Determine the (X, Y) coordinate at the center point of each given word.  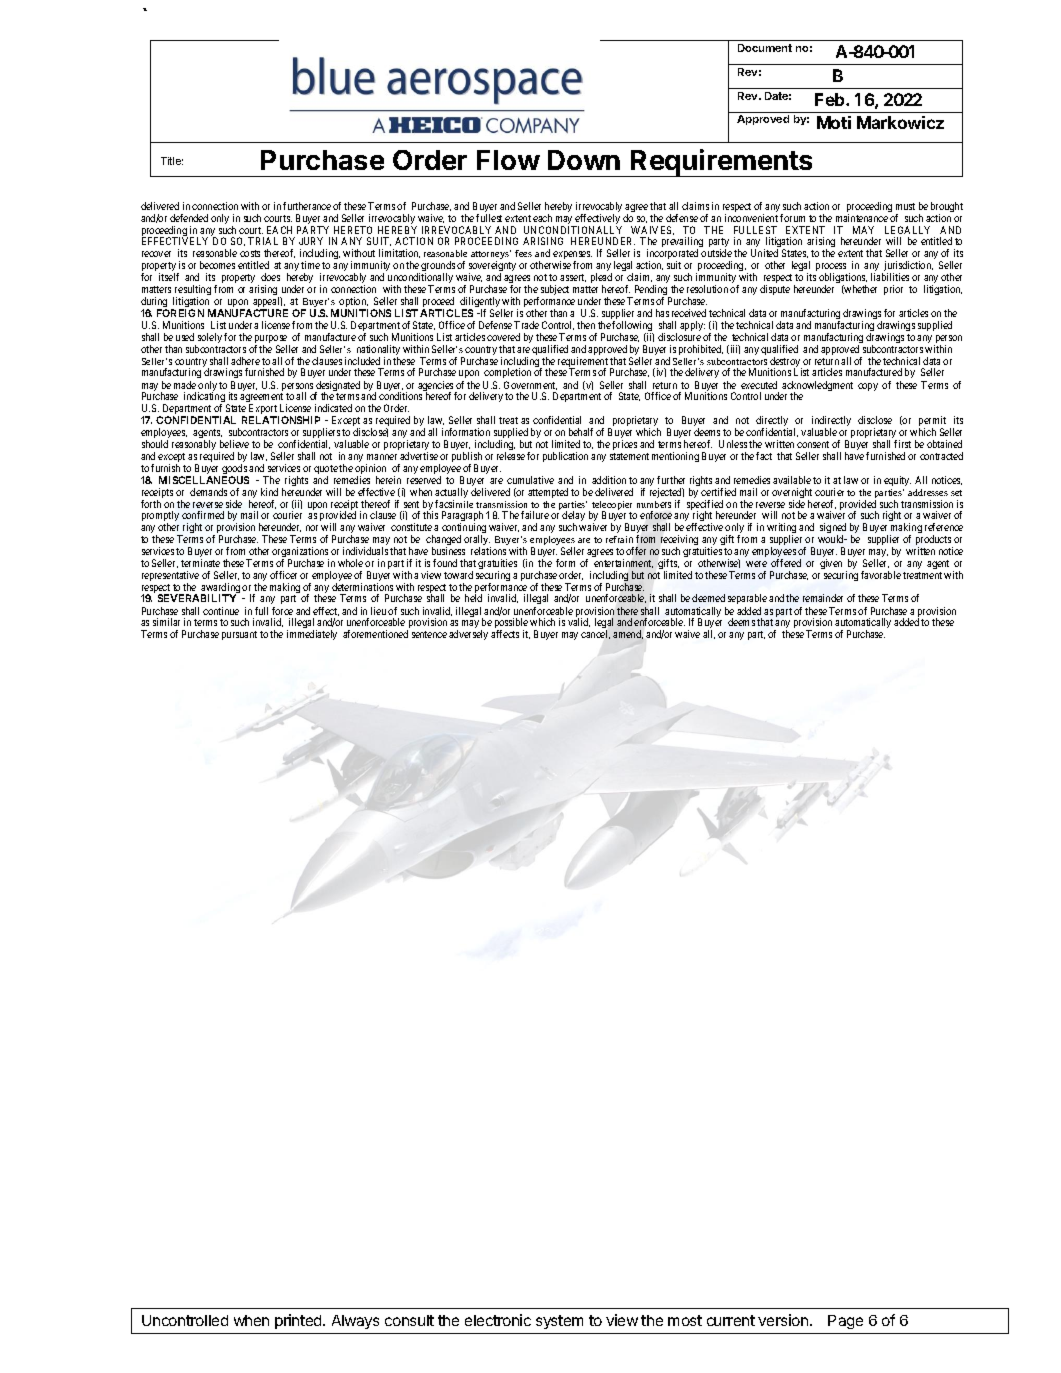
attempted (548, 493)
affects (505, 634)
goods (235, 470)
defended (189, 218)
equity (897, 481)
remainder (823, 598)
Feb (831, 99)
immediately (312, 635)
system (559, 1322)
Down (584, 160)
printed (299, 1321)
